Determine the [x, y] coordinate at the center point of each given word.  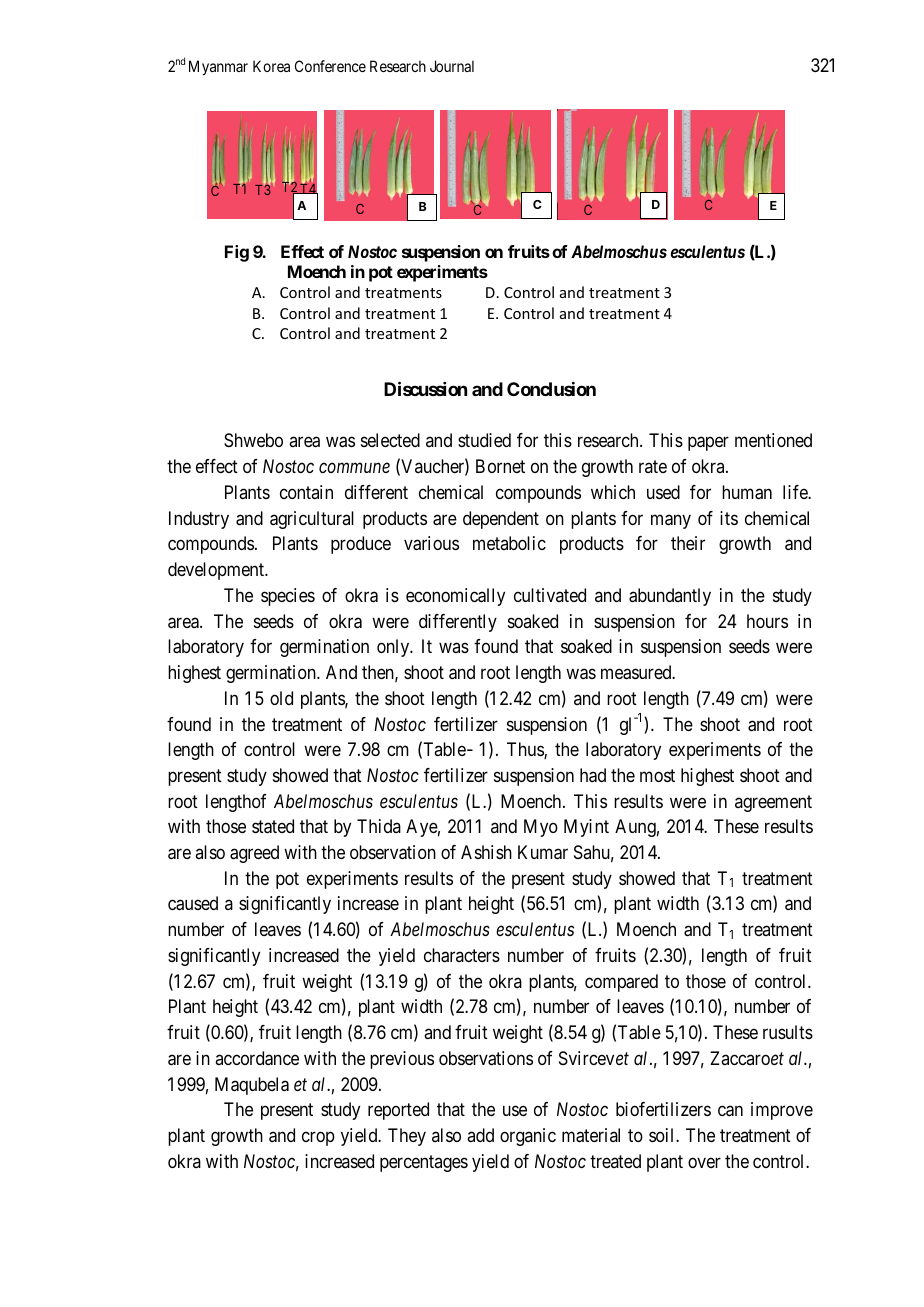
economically [455, 597]
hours [767, 621]
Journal [452, 66]
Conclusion [551, 389]
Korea [271, 66]
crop [318, 1138]
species [288, 597]
